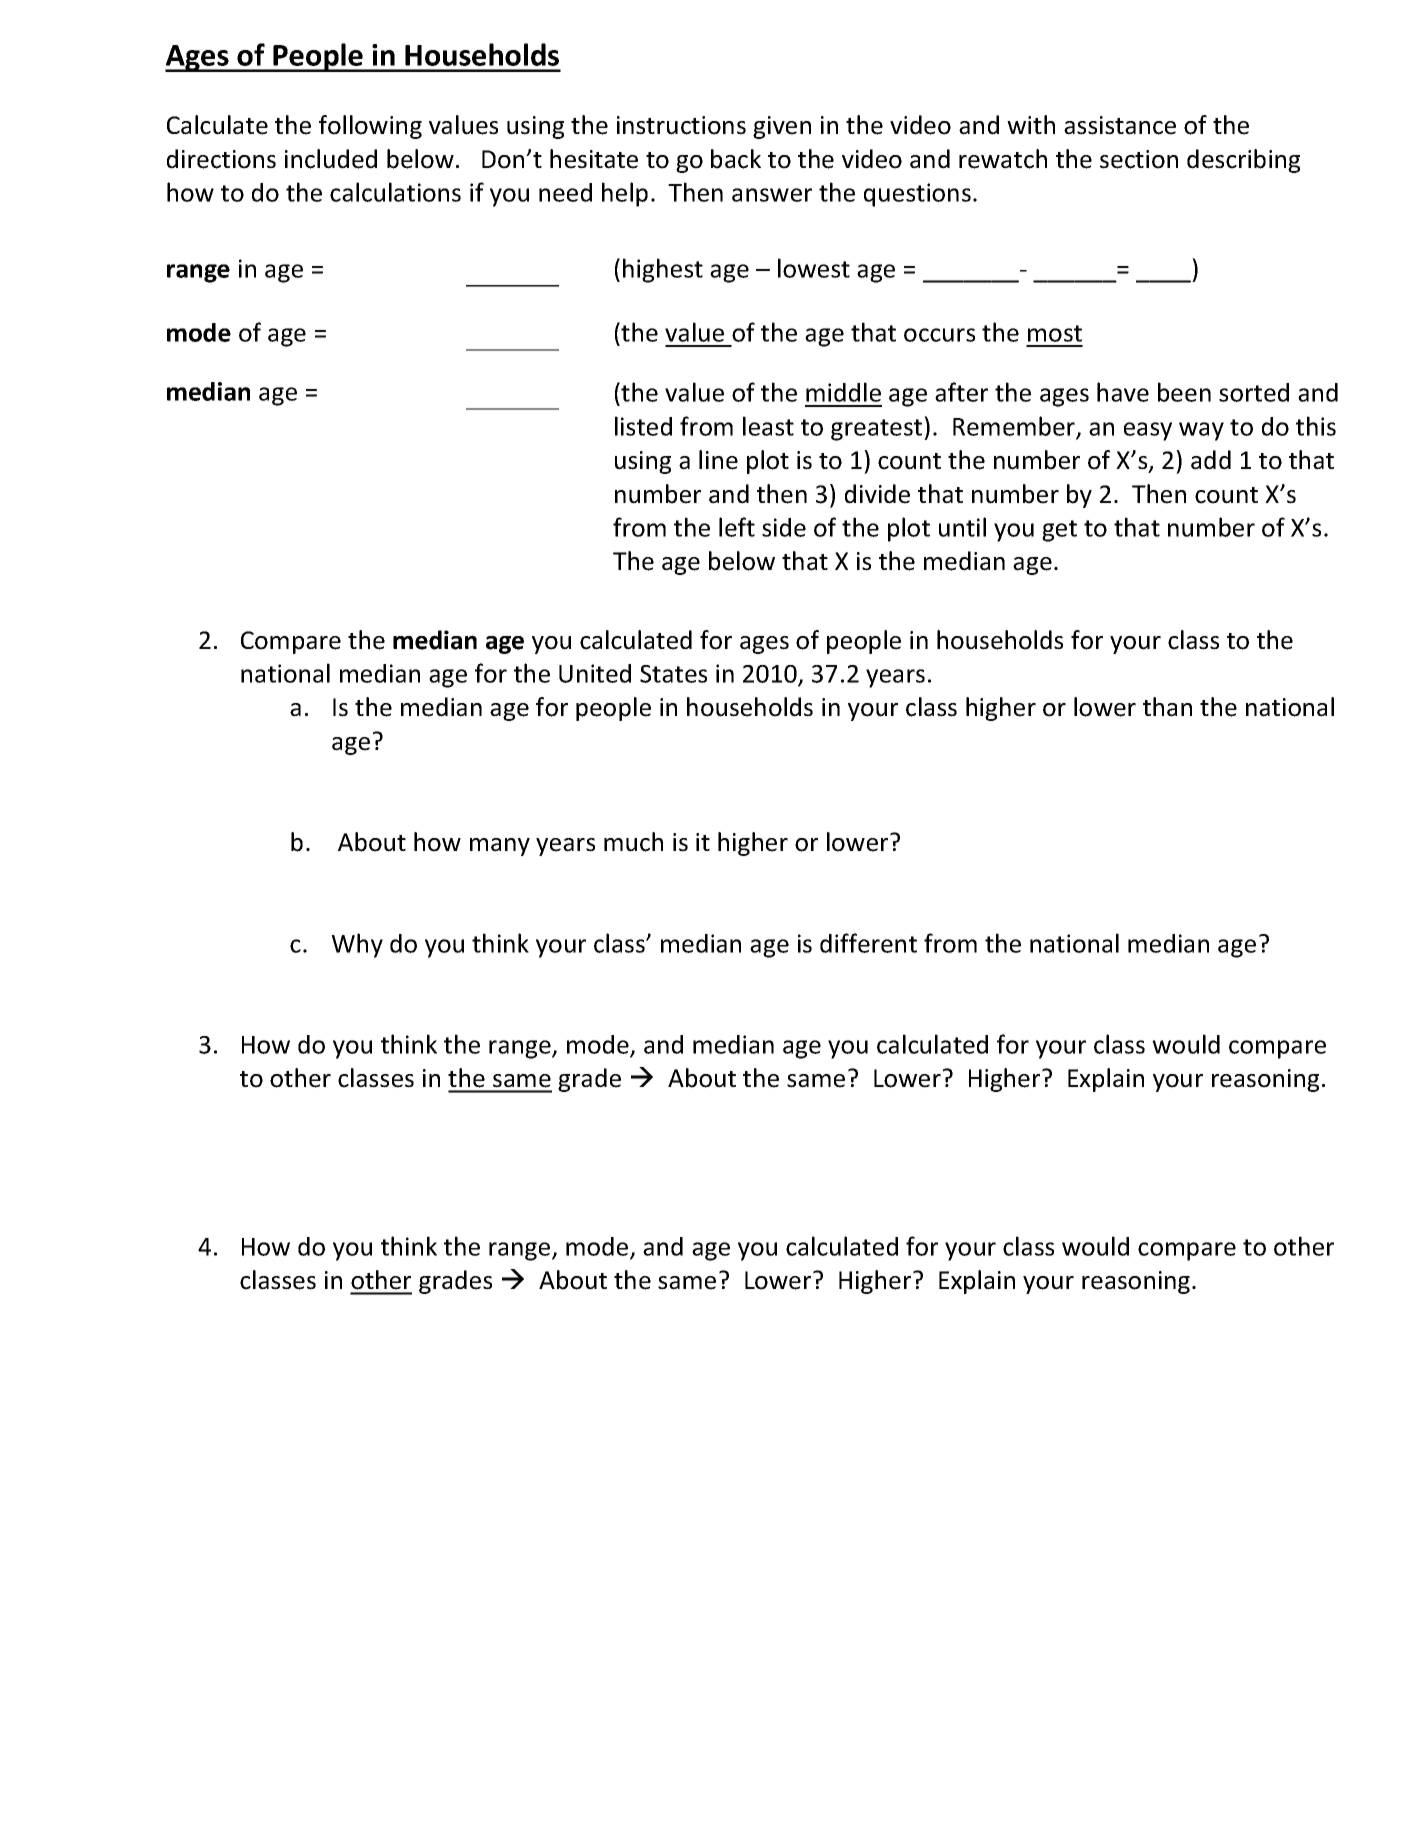  What do you see at coordinates (784, 527) in the image?
I see `side` at bounding box center [784, 527].
